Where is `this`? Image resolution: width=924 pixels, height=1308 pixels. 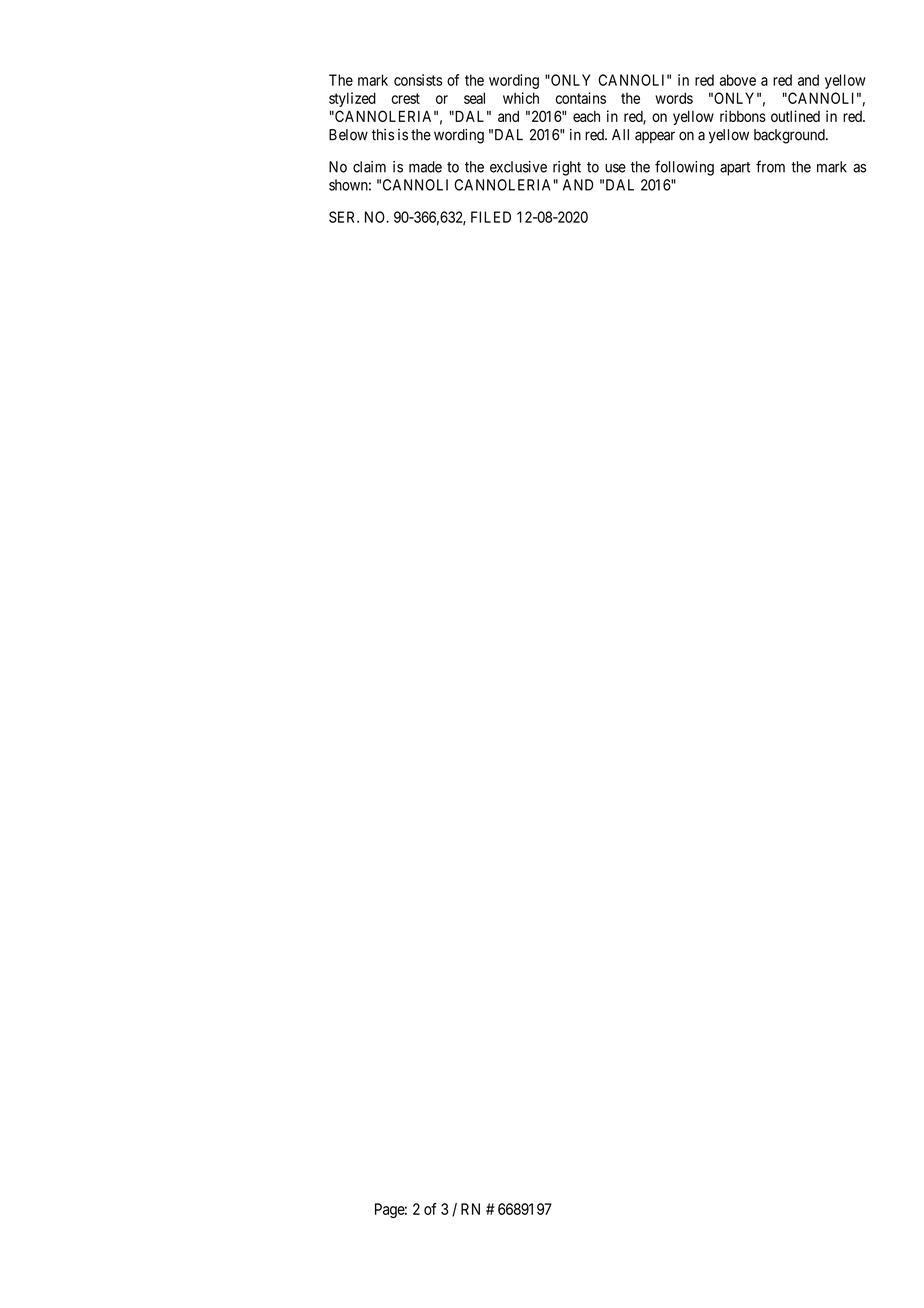 this is located at coordinates (383, 135).
